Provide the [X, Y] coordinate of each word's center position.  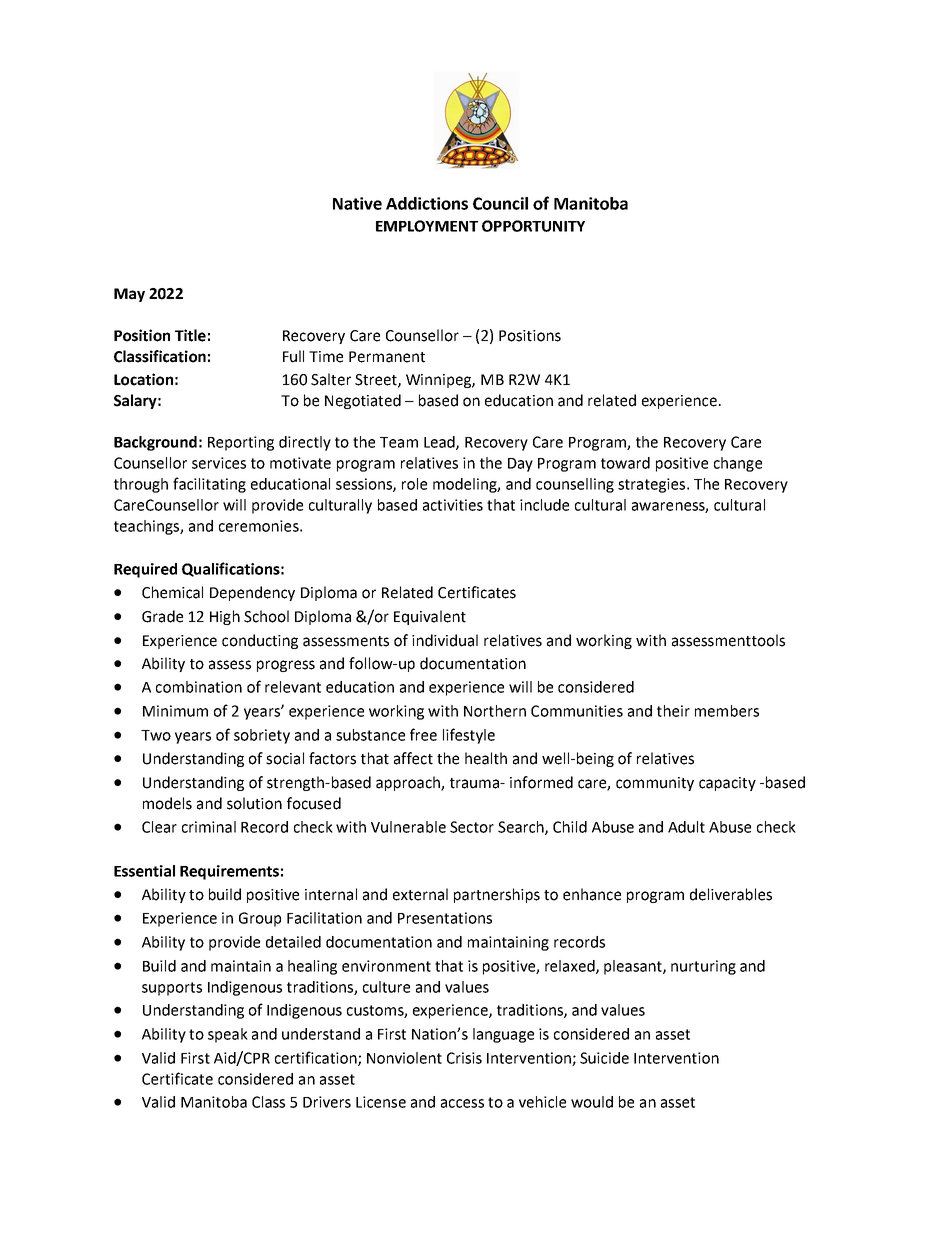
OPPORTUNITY [533, 226]
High [225, 617]
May [129, 295]
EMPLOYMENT [427, 226]
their [673, 711]
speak [228, 1035]
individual [445, 640]
